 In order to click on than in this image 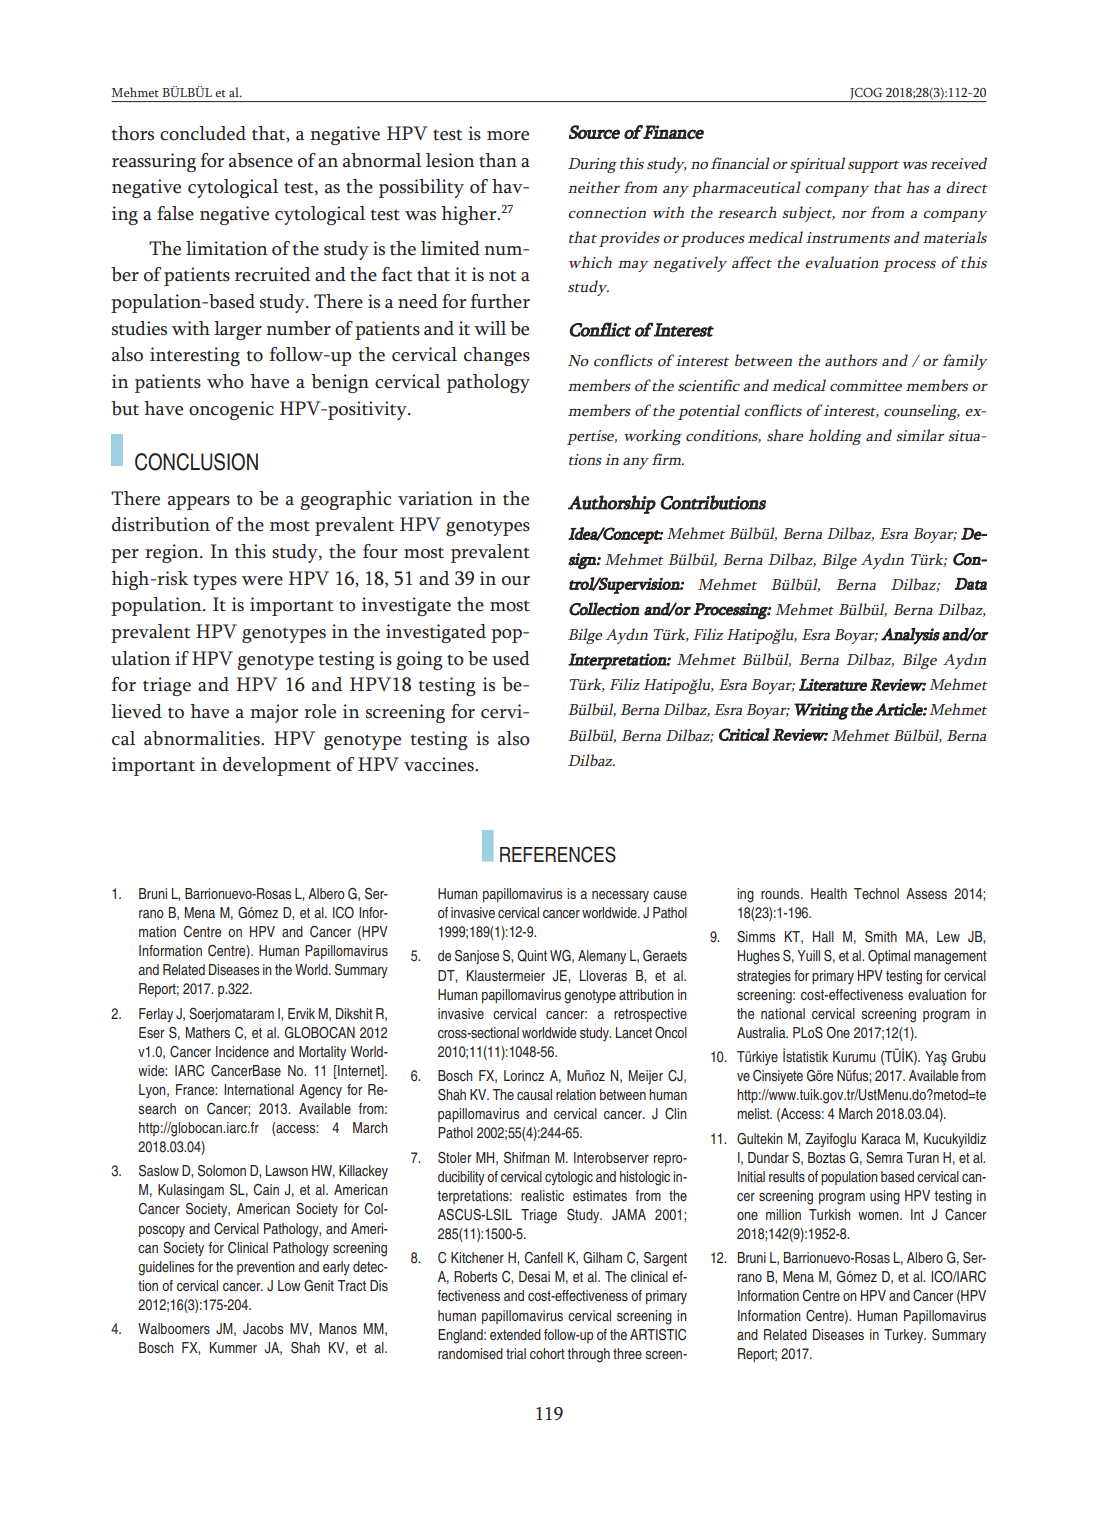, I will do `click(498, 160)`.
